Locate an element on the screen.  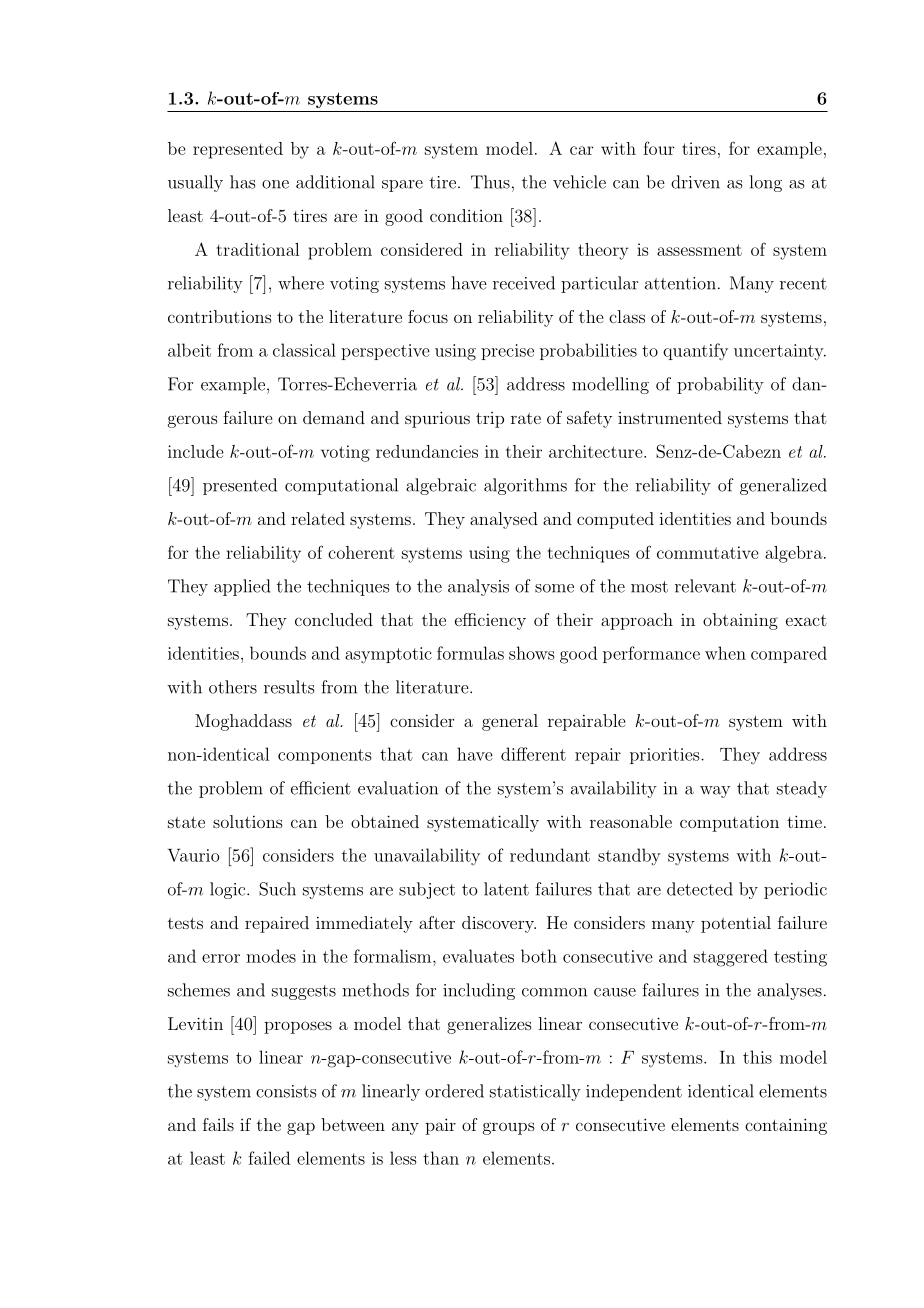
groups is located at coordinates (509, 1128).
